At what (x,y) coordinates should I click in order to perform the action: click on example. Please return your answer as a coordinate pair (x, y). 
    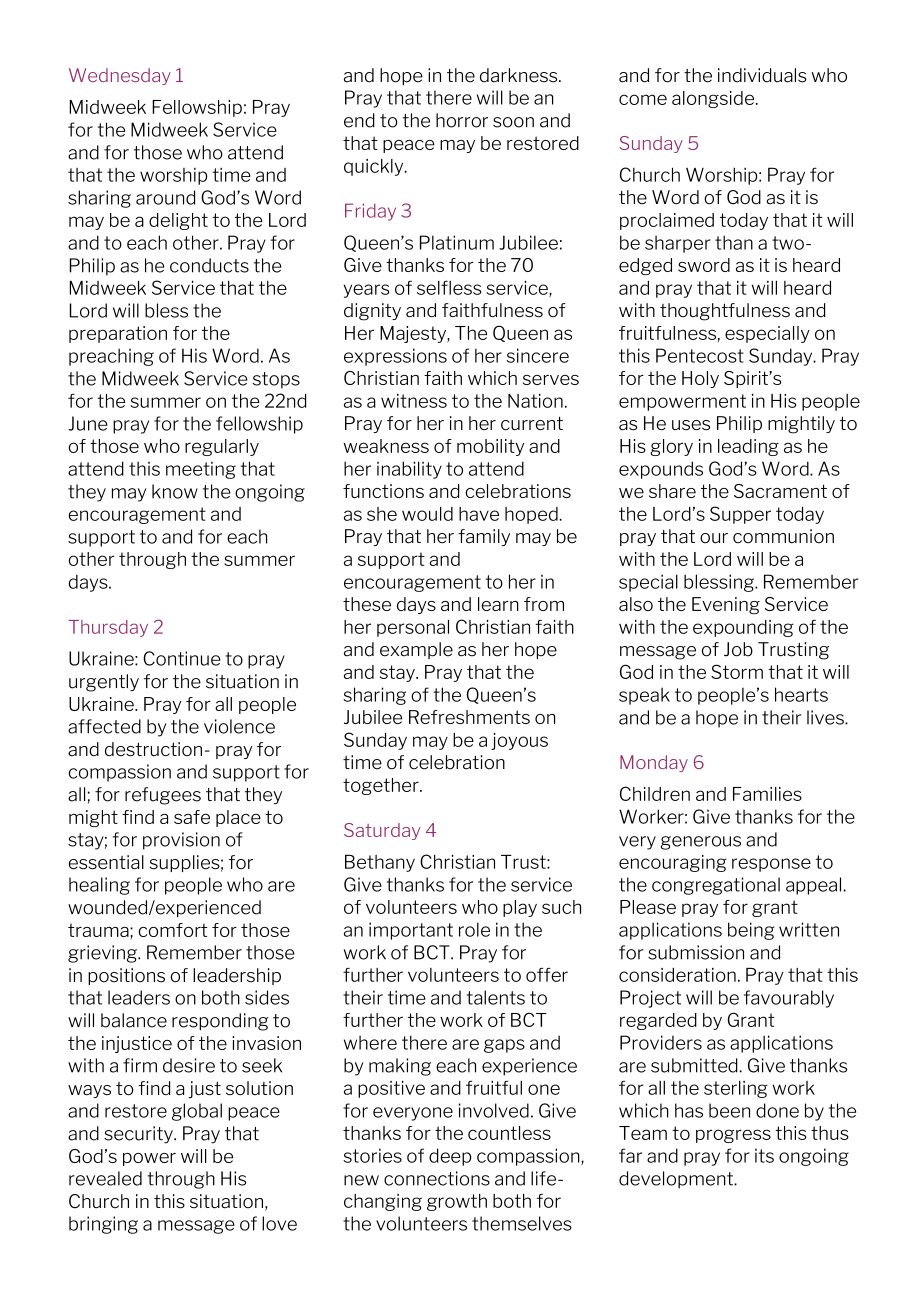
    Looking at the image, I should click on (416, 650).
